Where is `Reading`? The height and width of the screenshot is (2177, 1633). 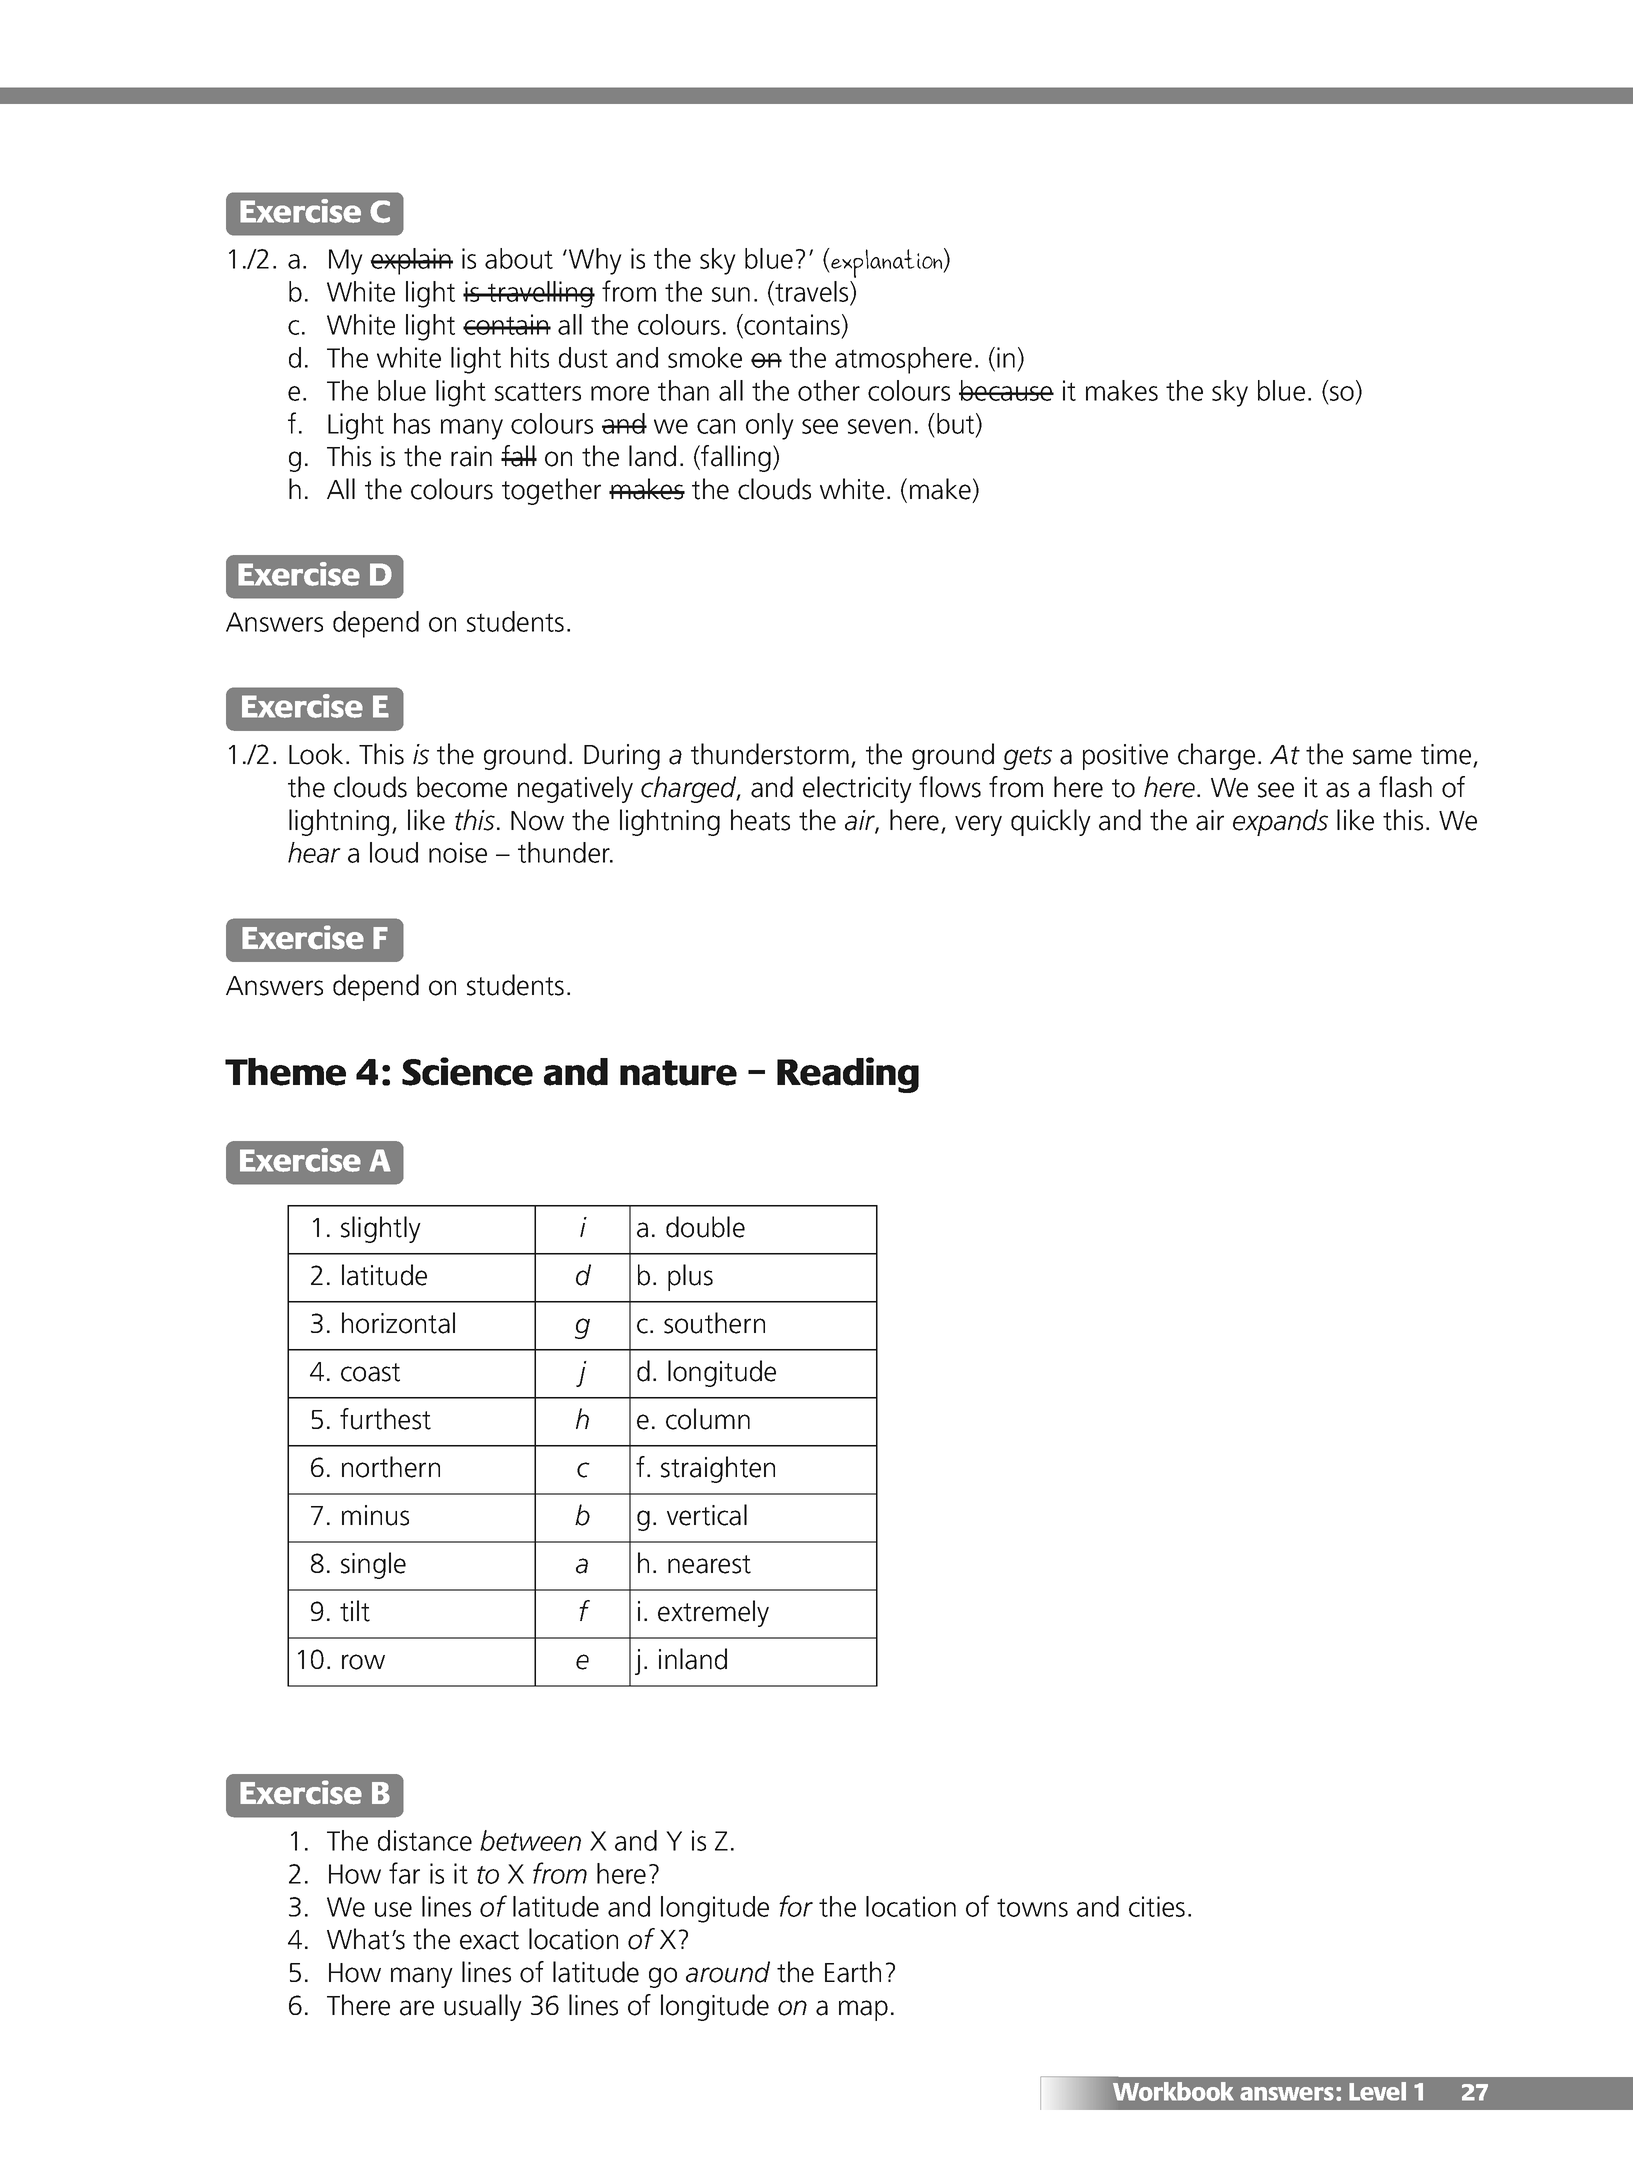 Reading is located at coordinates (848, 1075).
